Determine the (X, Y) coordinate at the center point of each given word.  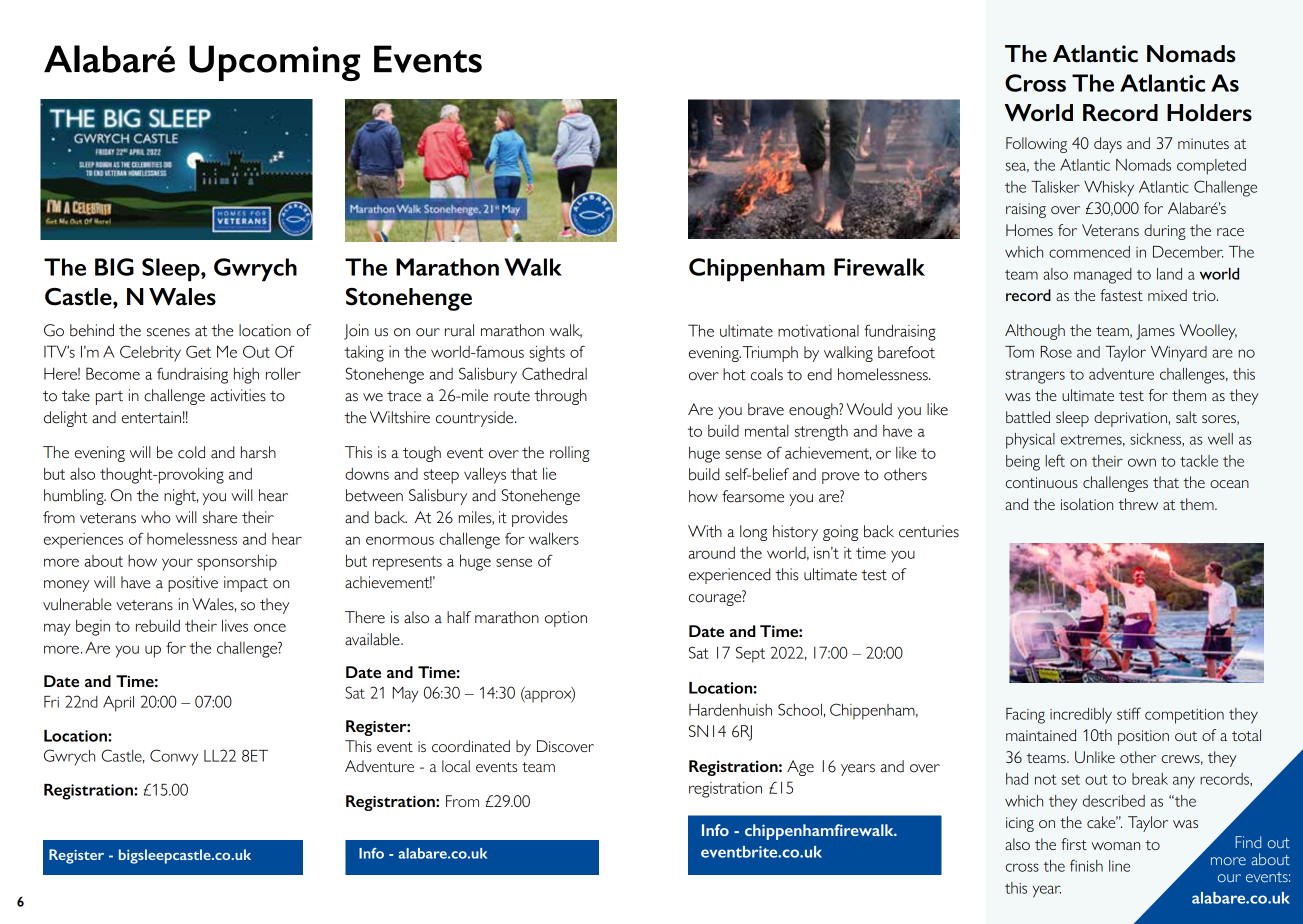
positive (193, 584)
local (456, 766)
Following (1036, 145)
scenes (168, 332)
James (1155, 332)
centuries (929, 531)
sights (547, 353)
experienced (729, 576)
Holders (1209, 113)
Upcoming (274, 63)
